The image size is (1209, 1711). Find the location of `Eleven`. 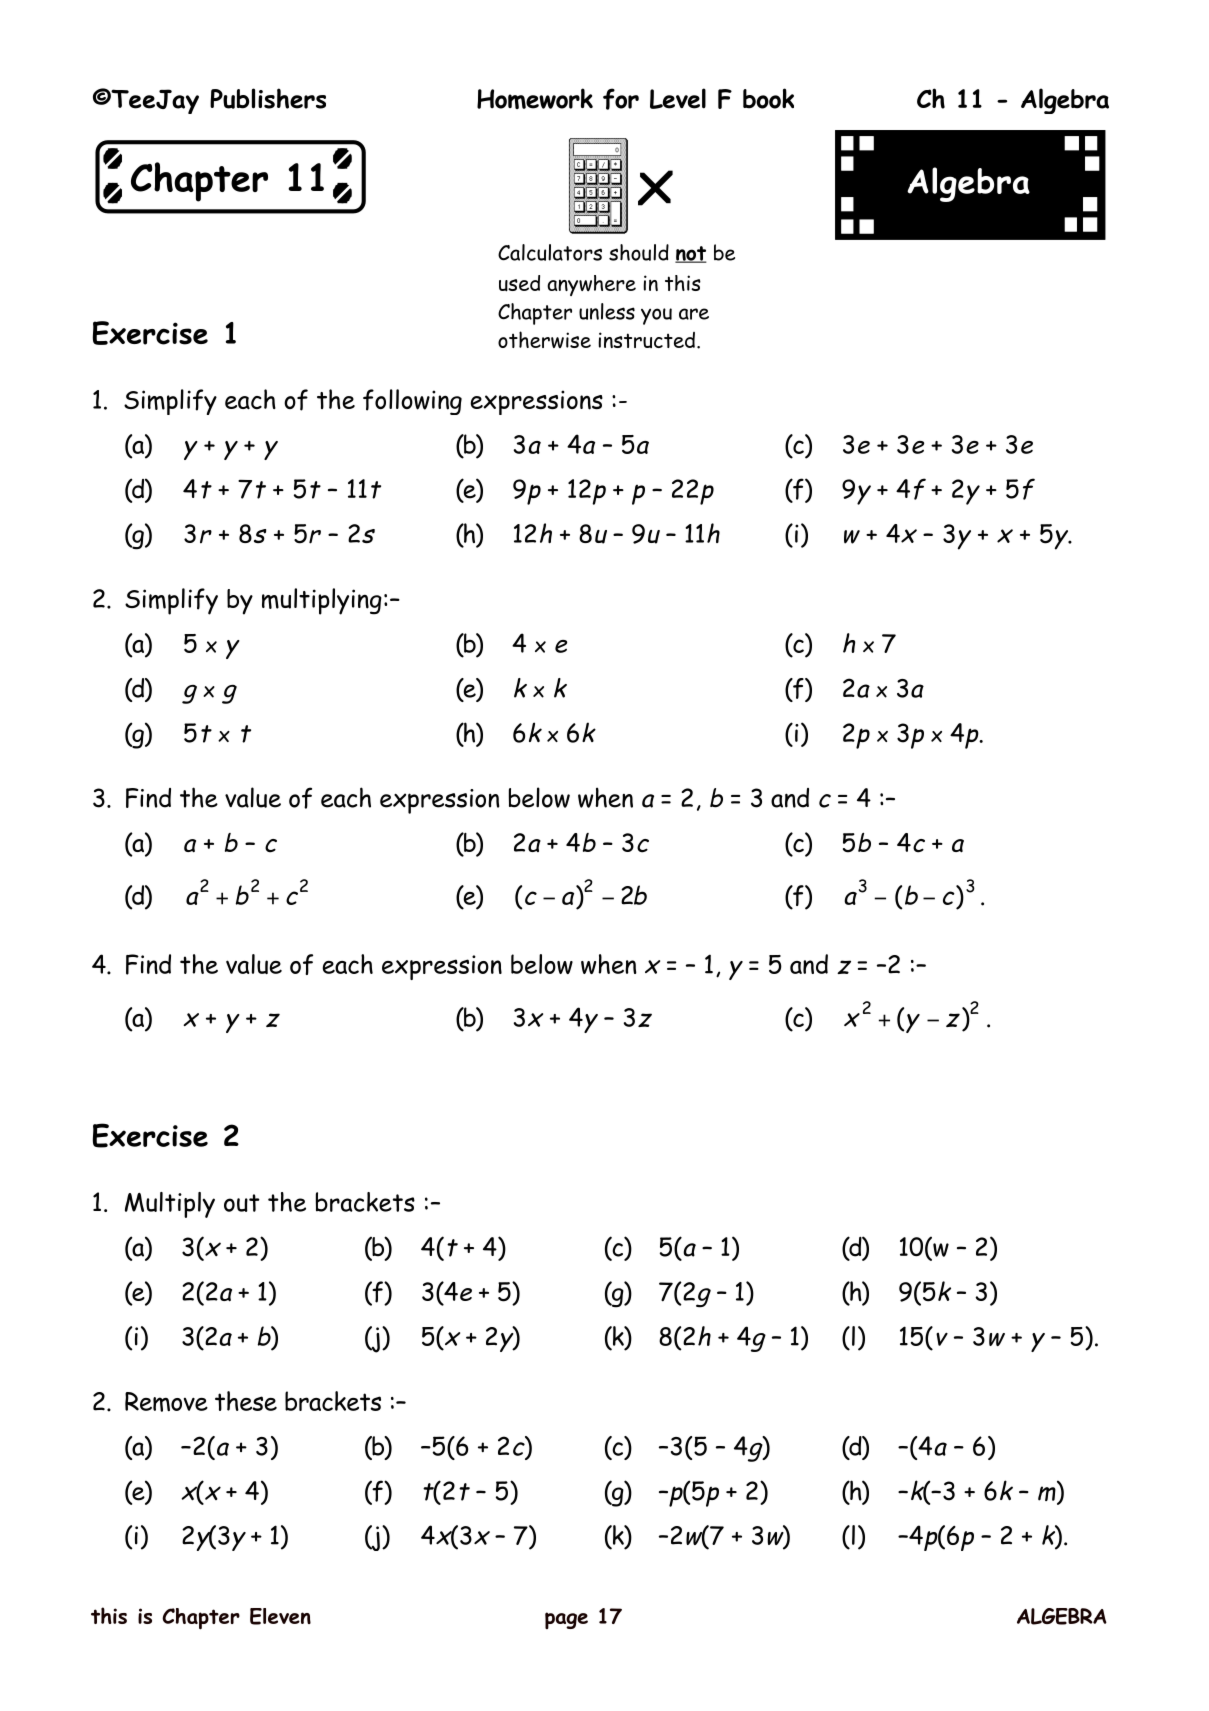

Eleven is located at coordinates (280, 1616).
